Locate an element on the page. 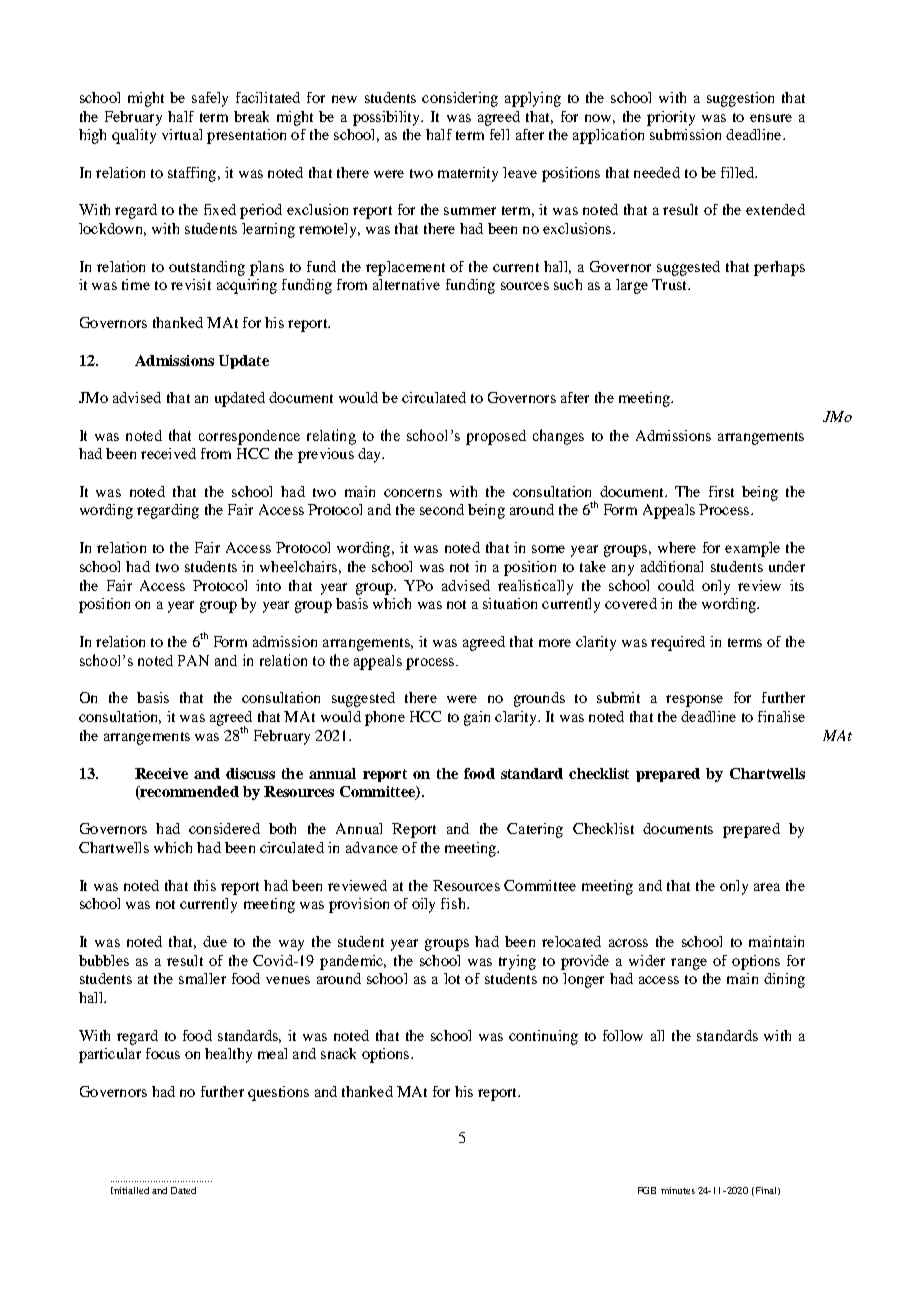 This page has height=1308, width=924. submission is located at coordinates (685, 134).
